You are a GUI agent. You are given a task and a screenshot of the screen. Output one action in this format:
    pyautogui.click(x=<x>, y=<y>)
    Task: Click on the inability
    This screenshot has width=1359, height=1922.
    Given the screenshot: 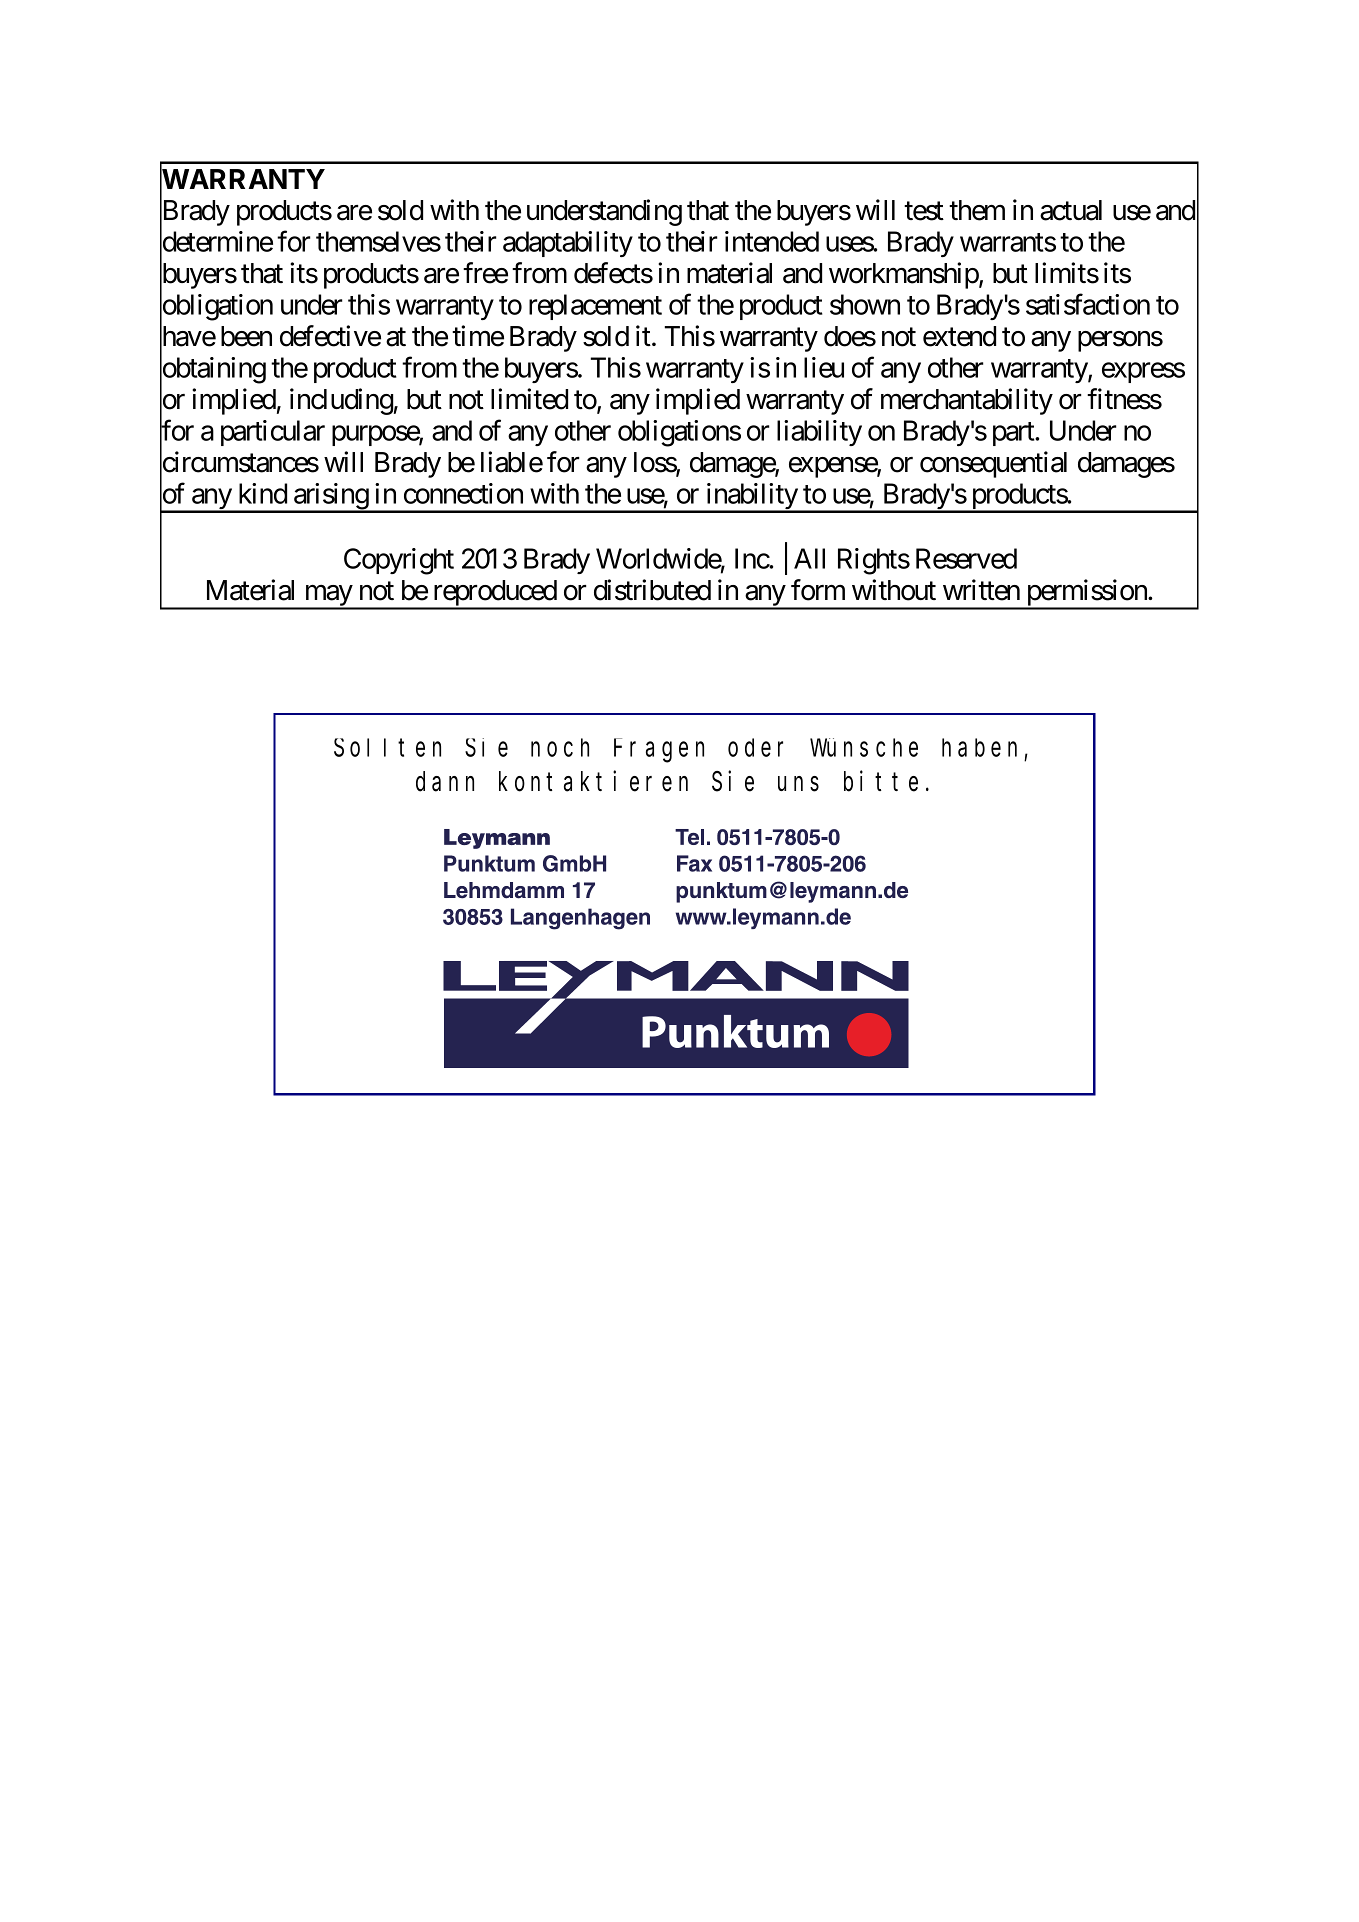 What is the action you would take?
    pyautogui.click(x=751, y=497)
